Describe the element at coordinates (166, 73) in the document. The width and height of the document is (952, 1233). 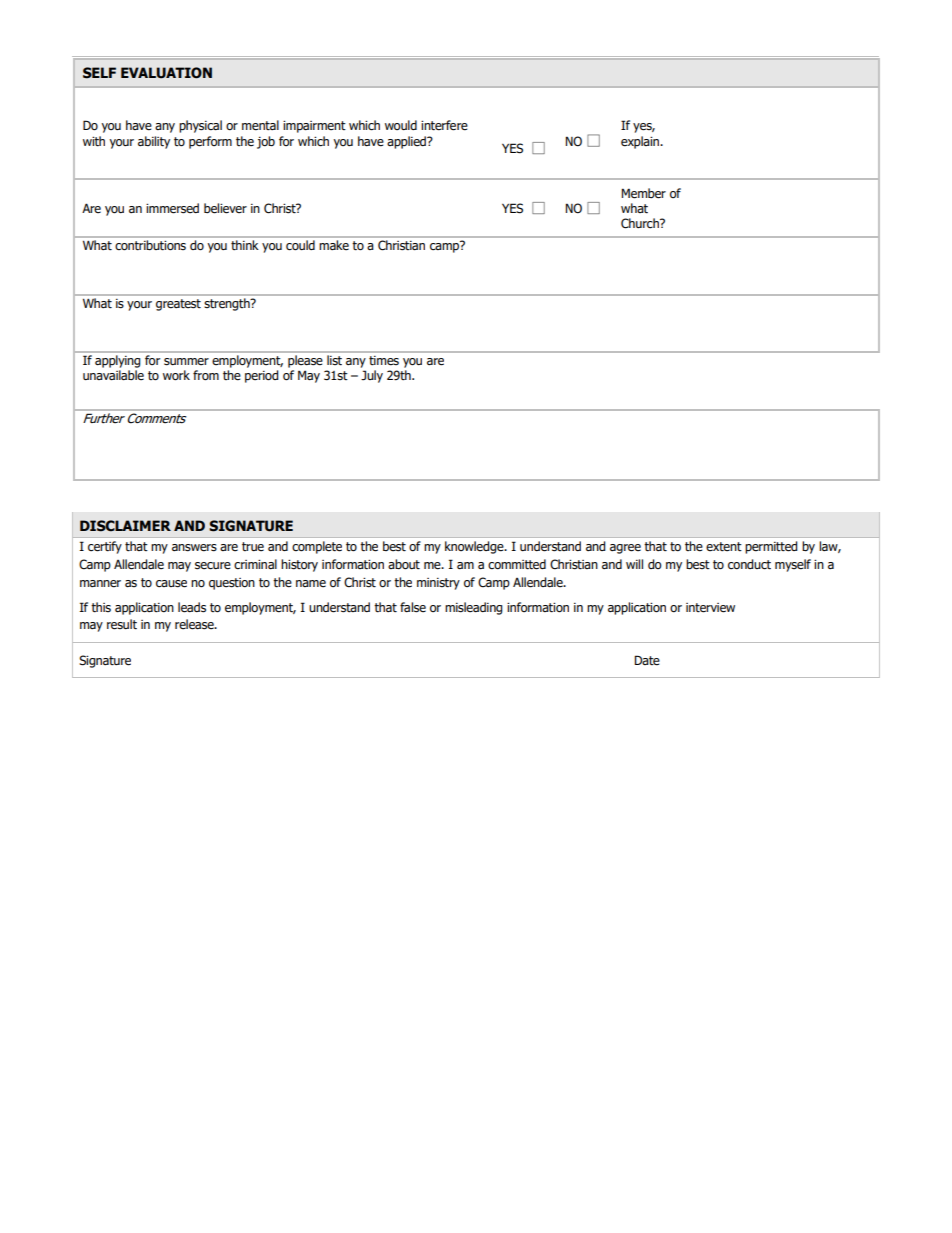
I see `EVALUATION` at that location.
